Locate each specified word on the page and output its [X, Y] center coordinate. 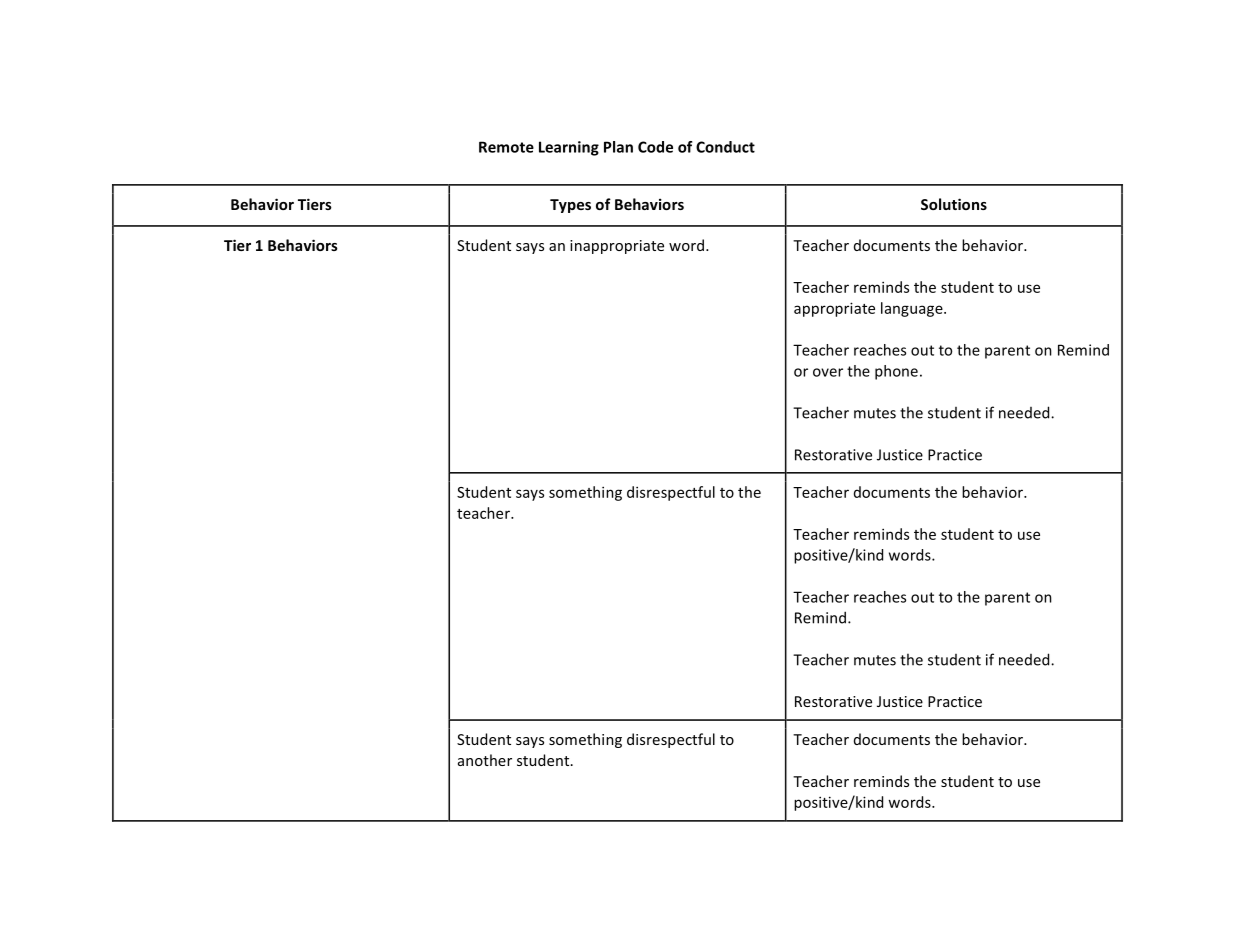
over [828, 372]
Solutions [954, 204]
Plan [618, 147]
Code [655, 147]
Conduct [725, 147]
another [485, 760]
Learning [569, 148]
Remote [506, 147]
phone [896, 372]
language [913, 309]
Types [570, 206]
